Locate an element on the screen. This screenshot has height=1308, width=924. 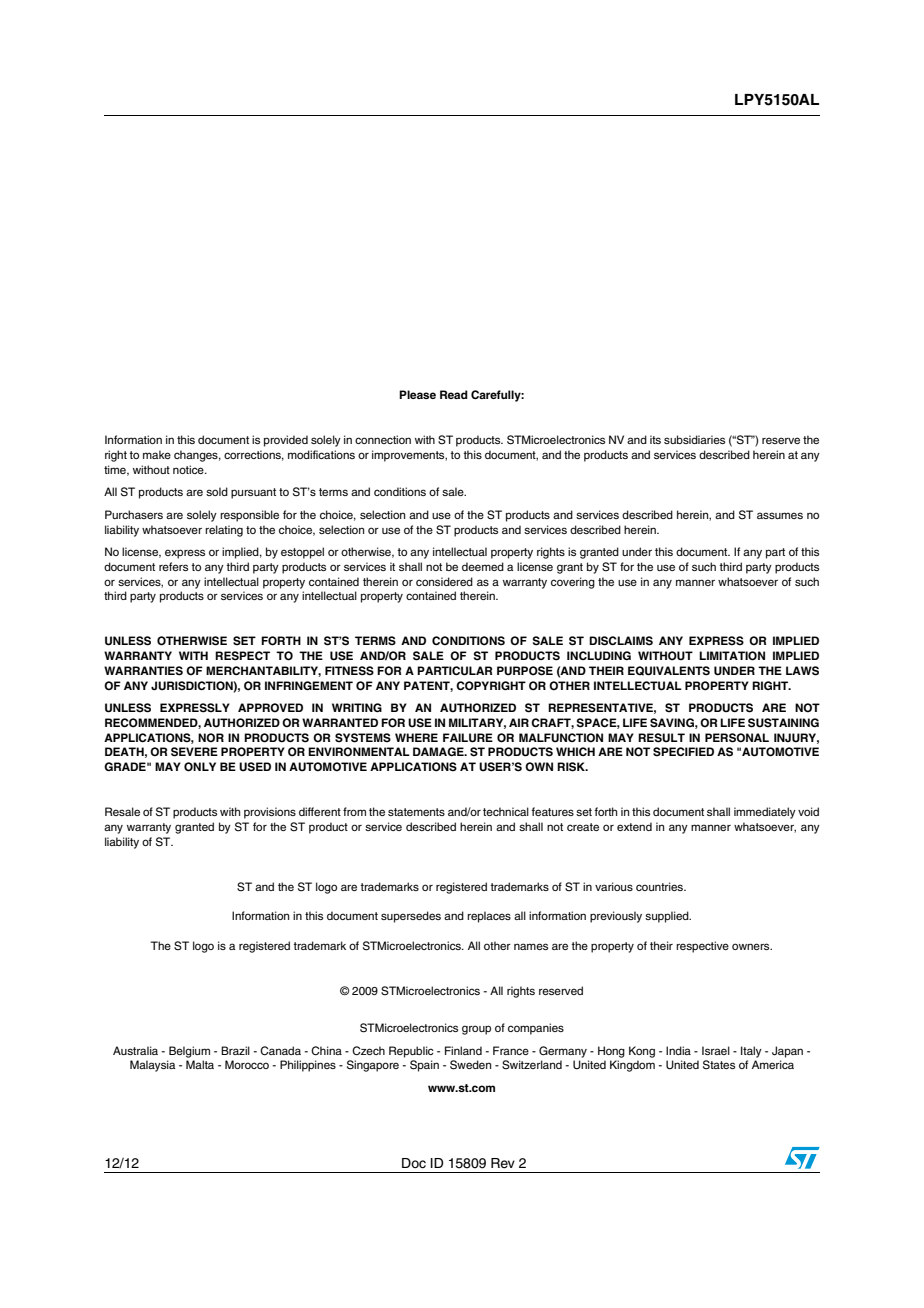
Israel is located at coordinates (716, 1050).
